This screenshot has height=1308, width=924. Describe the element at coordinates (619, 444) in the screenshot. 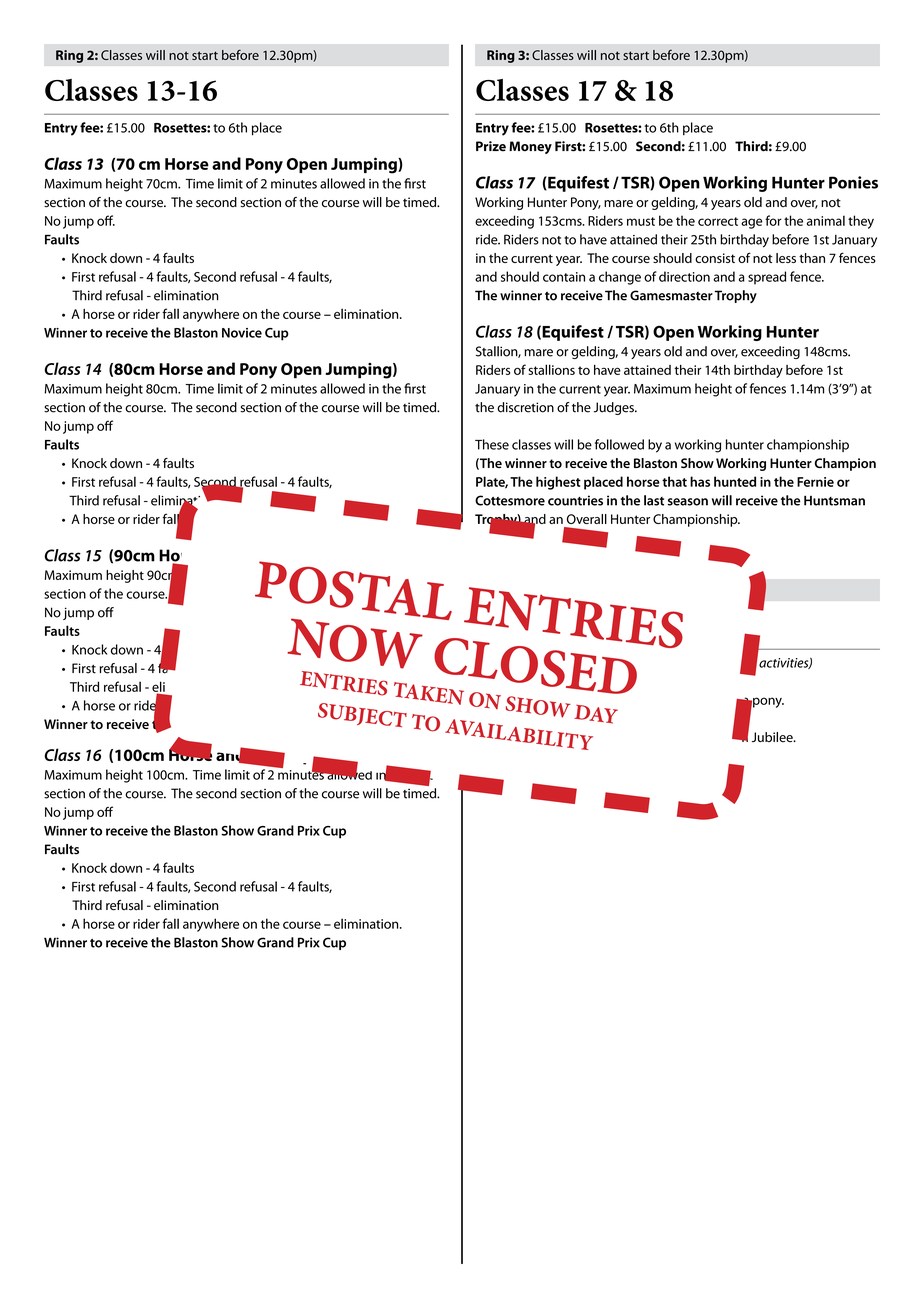

I see `followed` at that location.
